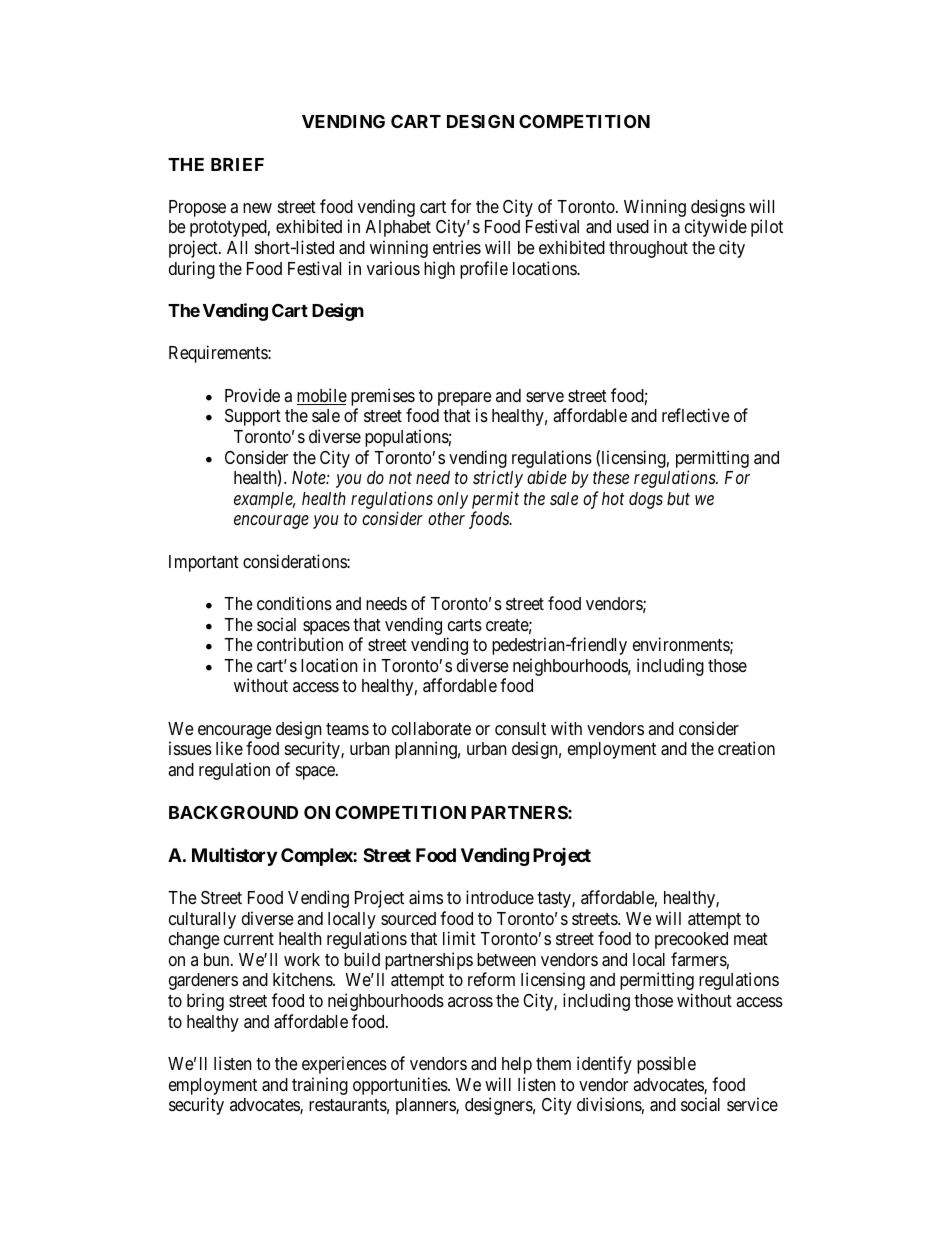  Describe the element at coordinates (666, 1065) in the document. I see `possible` at that location.
